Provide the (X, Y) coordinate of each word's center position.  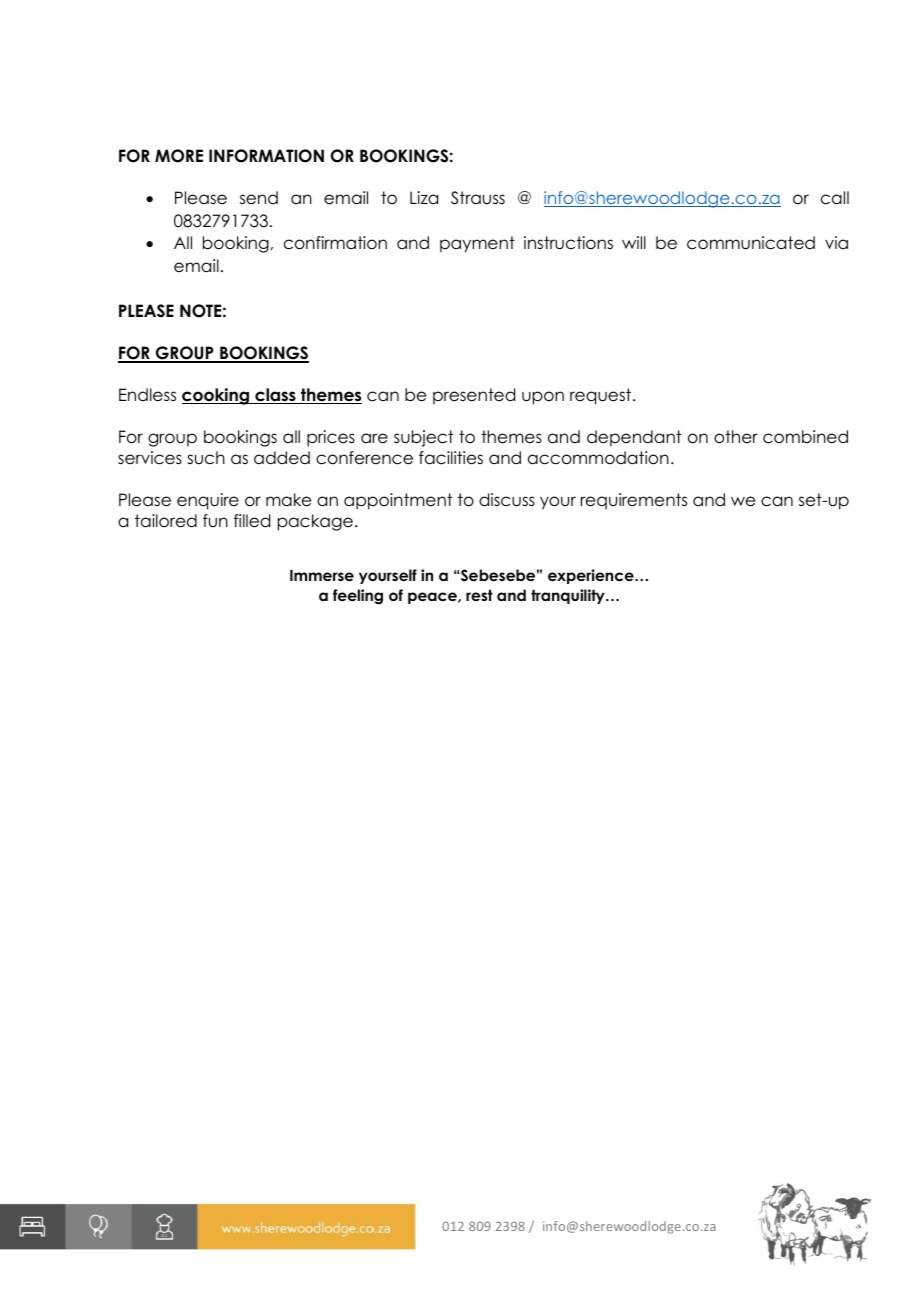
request (602, 396)
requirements (634, 501)
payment (477, 244)
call (835, 198)
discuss (507, 500)
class (275, 396)
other (736, 437)
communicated (751, 243)
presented (474, 396)
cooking (216, 396)
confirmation (335, 243)
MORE (179, 156)
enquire (208, 501)
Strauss (478, 198)
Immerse (322, 575)
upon (543, 398)
